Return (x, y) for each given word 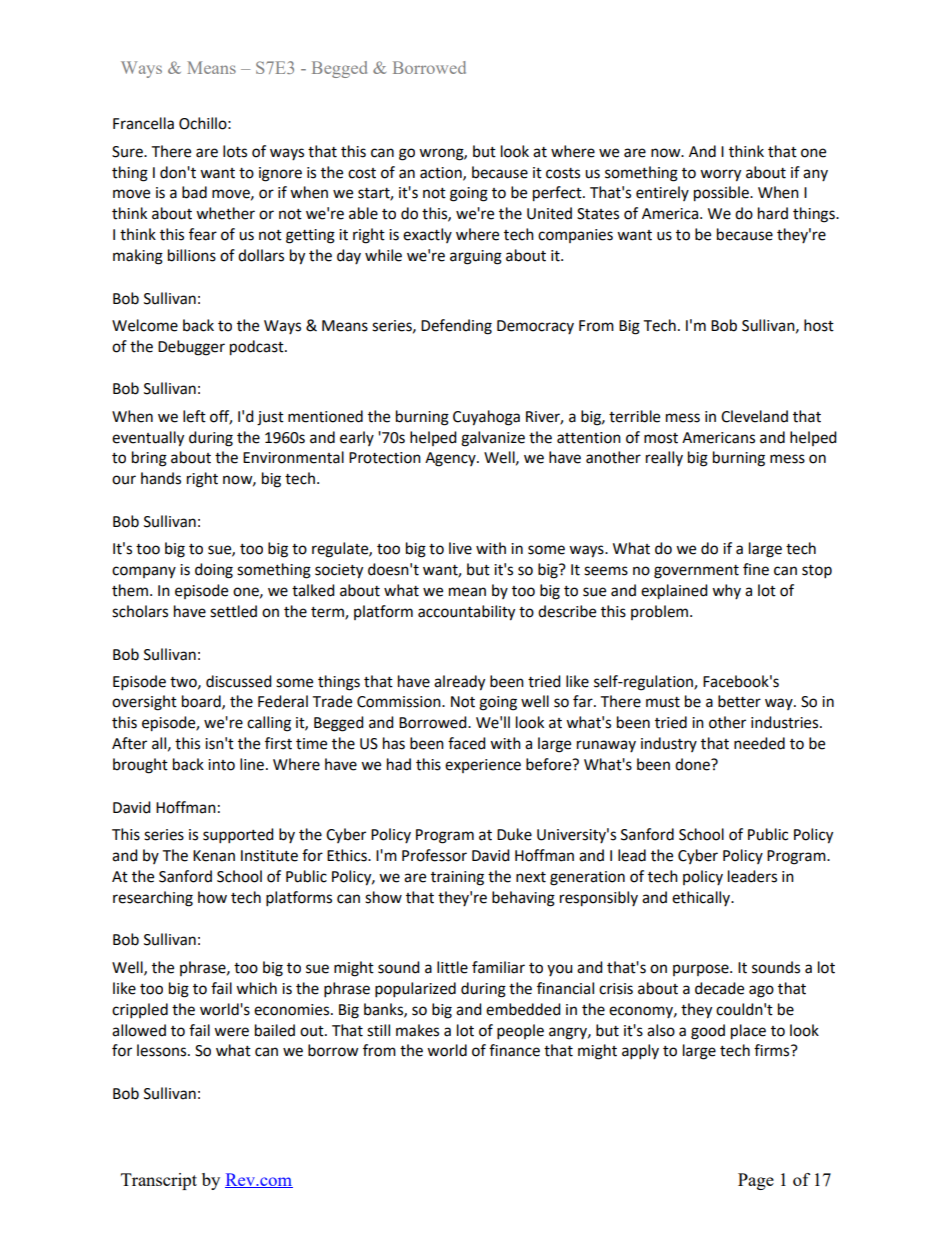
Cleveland (754, 416)
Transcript (159, 1181)
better (739, 701)
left (194, 416)
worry (720, 175)
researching (153, 899)
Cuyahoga (486, 418)
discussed (239, 681)
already (459, 683)
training (457, 878)
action (442, 173)
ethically (702, 898)
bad (194, 192)
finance (514, 1050)
